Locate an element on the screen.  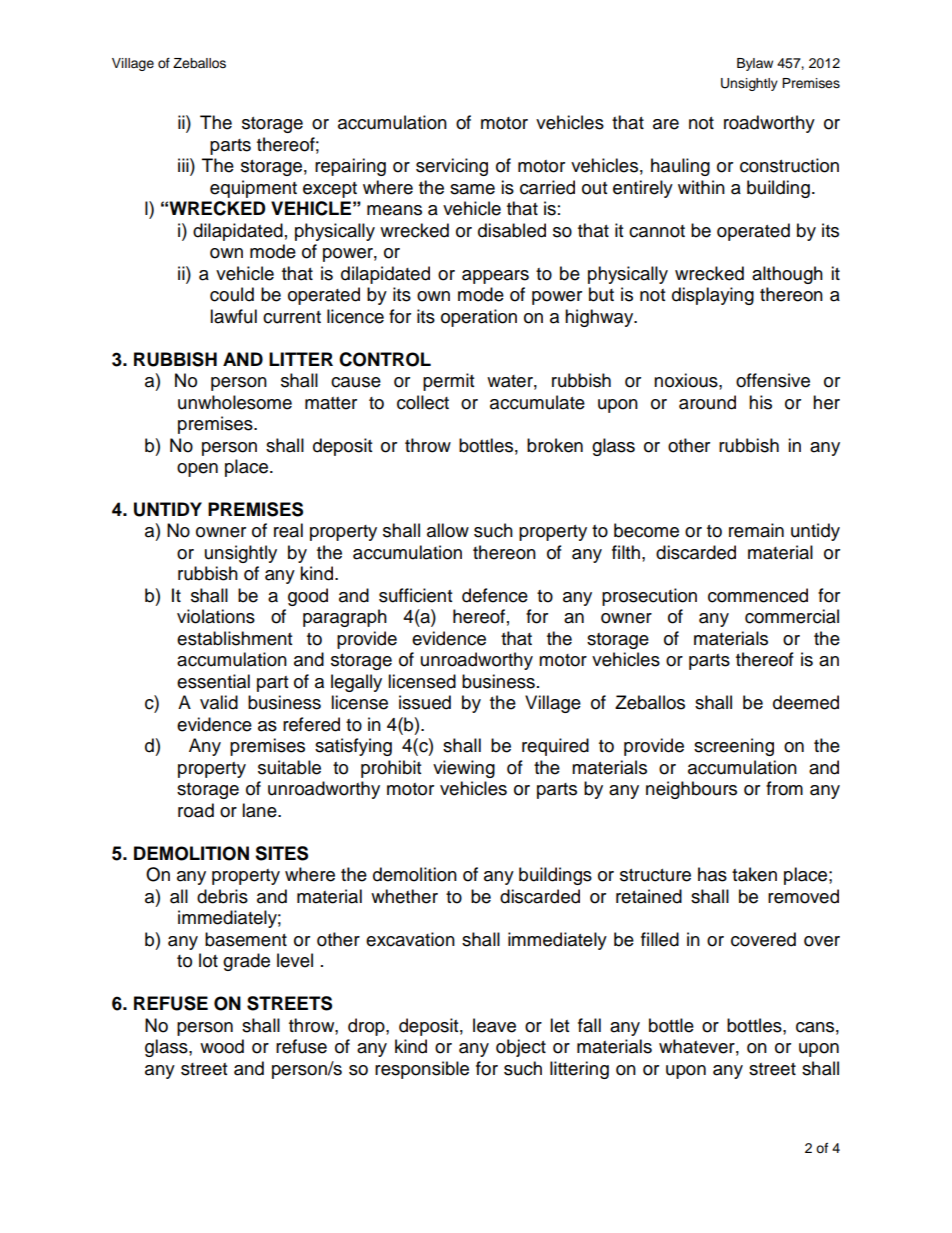
servicing is located at coordinates (452, 167).
